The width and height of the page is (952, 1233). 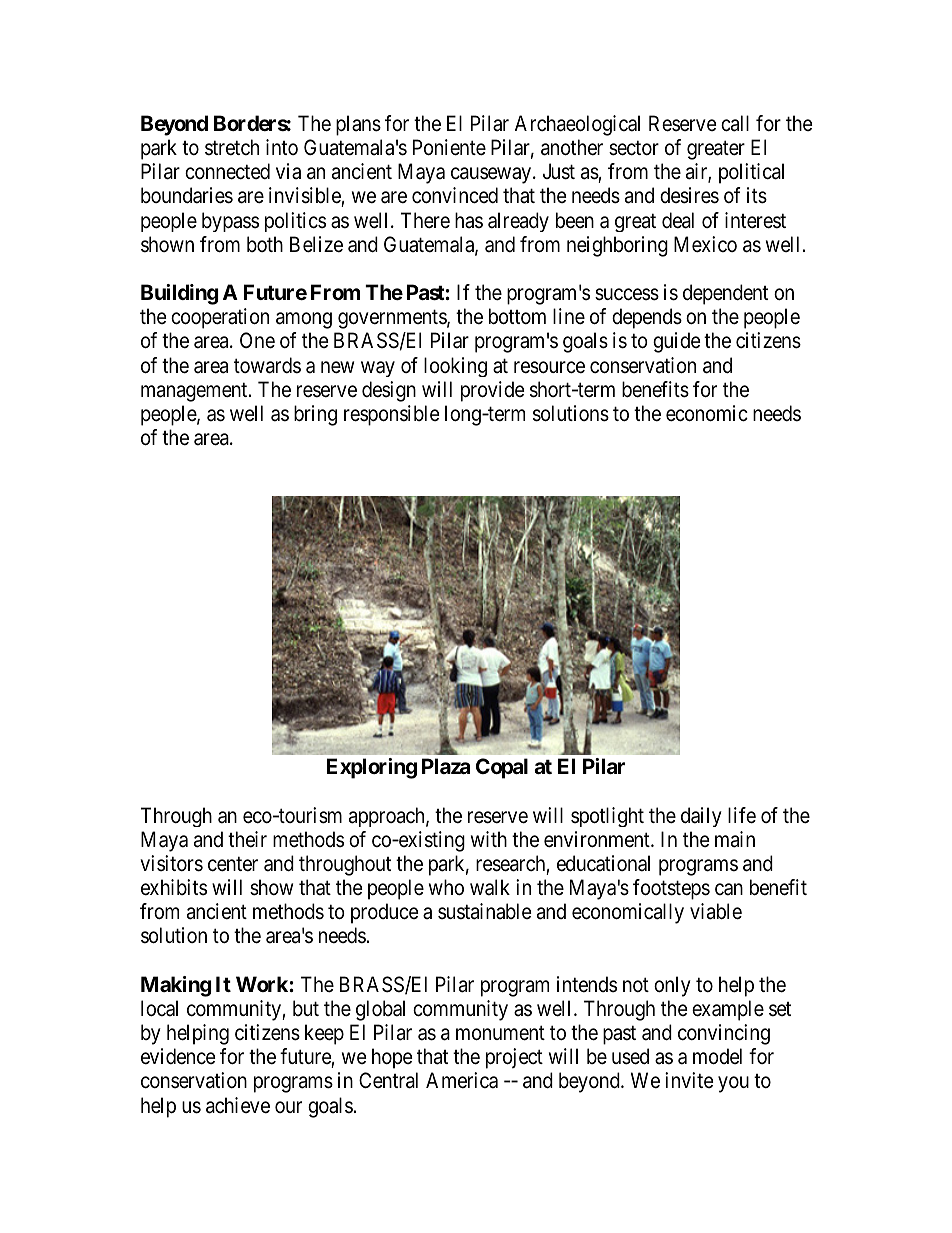 I want to click on resource, so click(x=549, y=367).
